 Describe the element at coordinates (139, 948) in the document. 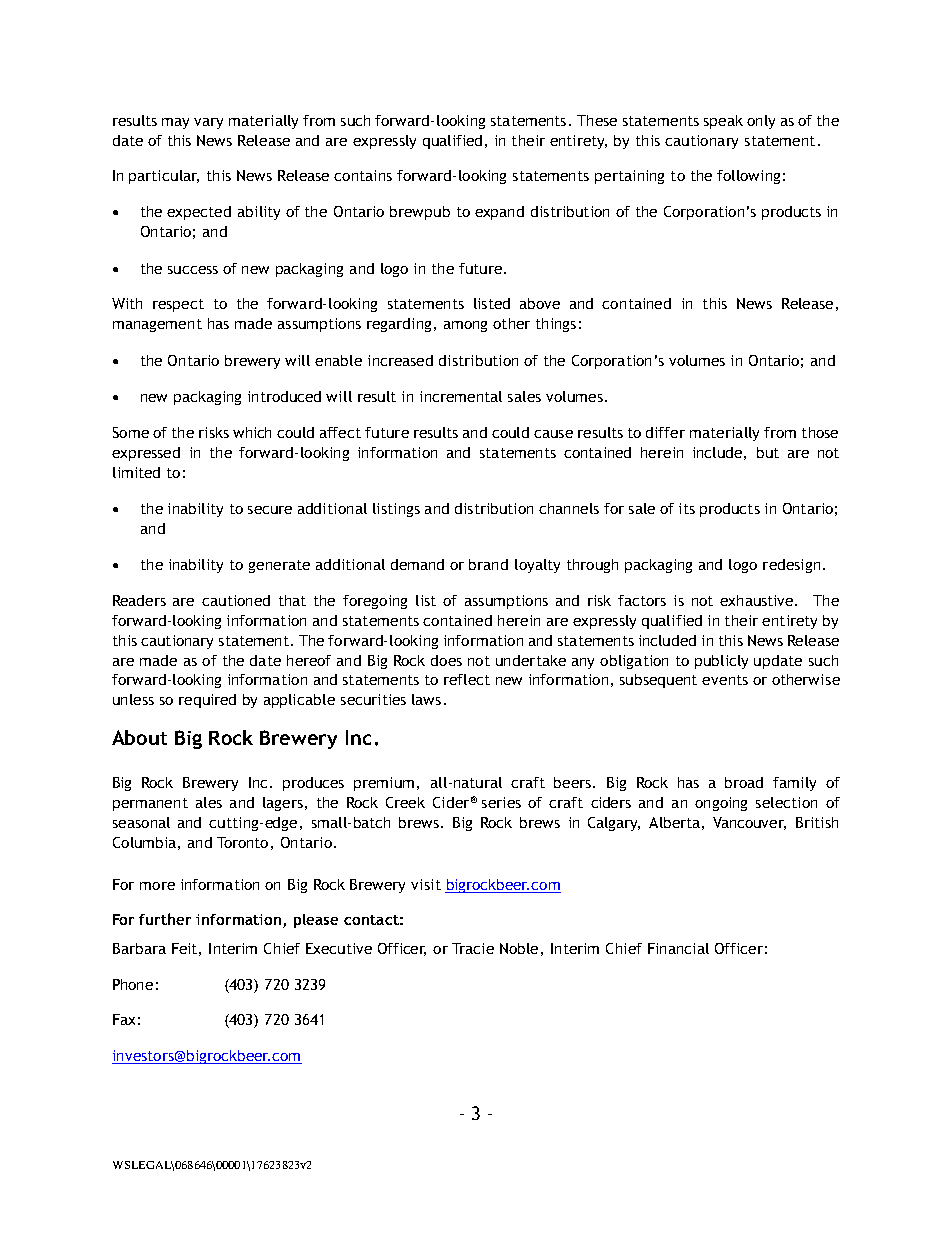

I see `Barbara` at that location.
